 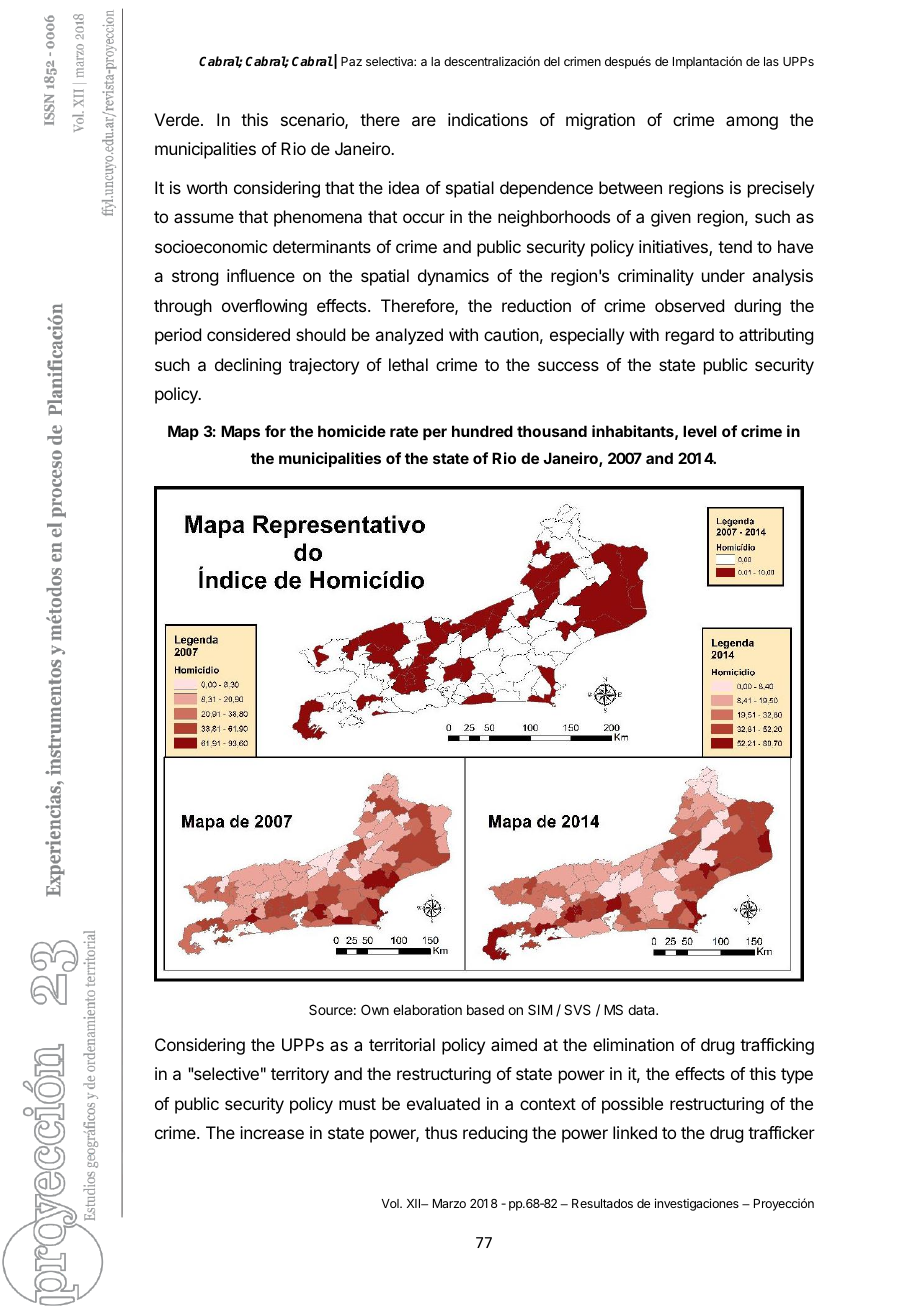 What do you see at coordinates (752, 123) in the screenshot?
I see `among` at bounding box center [752, 123].
